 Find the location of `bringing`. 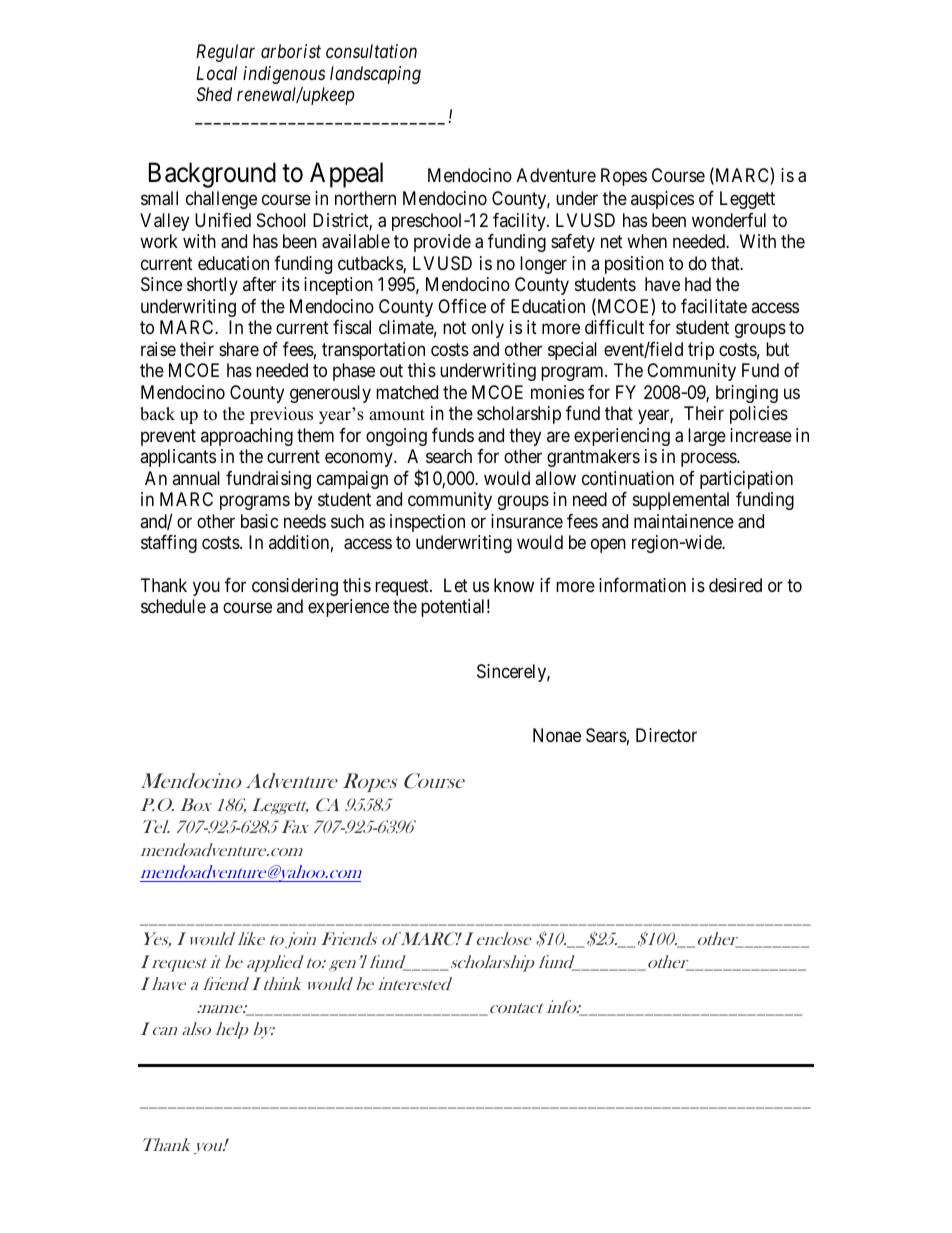

bringing is located at coordinates (747, 394).
